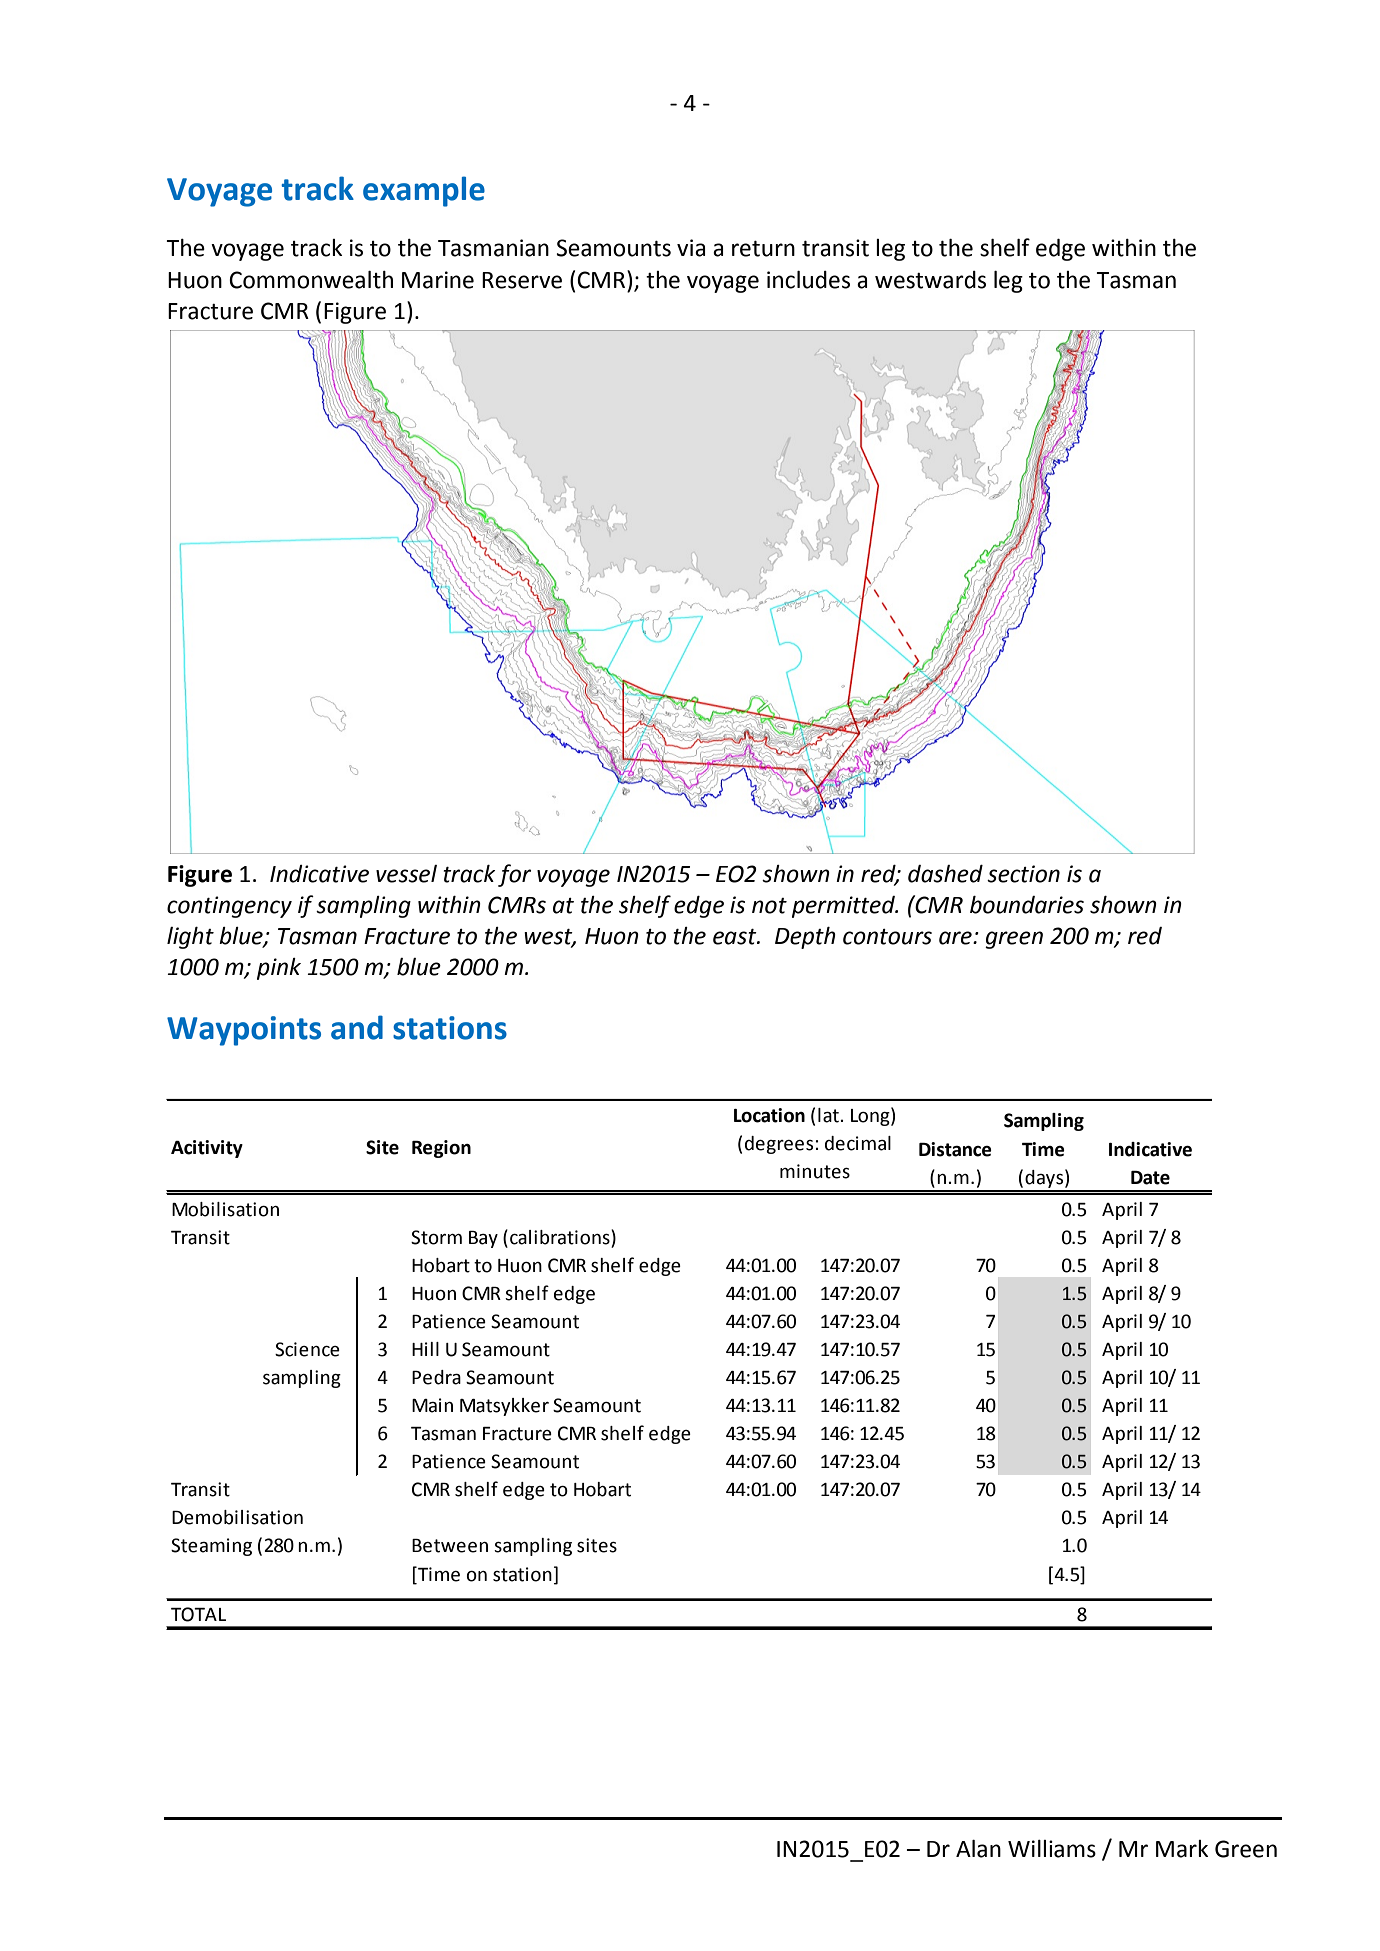 The height and width of the image is (1951, 1380). I want to click on includes, so click(808, 280).
